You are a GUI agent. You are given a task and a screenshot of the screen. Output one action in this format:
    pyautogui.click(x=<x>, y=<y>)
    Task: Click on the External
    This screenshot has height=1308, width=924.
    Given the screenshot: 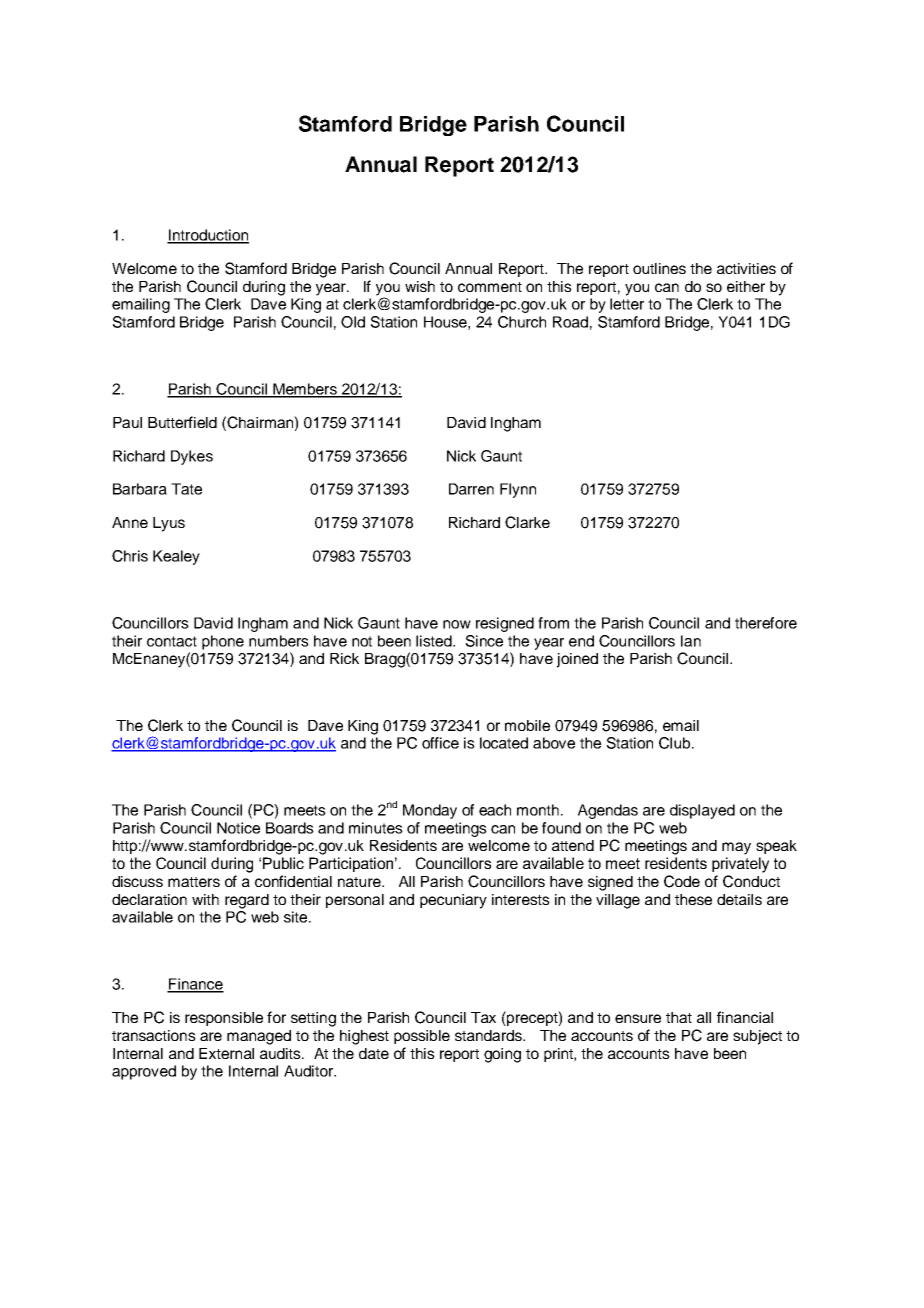 What is the action you would take?
    pyautogui.click(x=226, y=1053)
